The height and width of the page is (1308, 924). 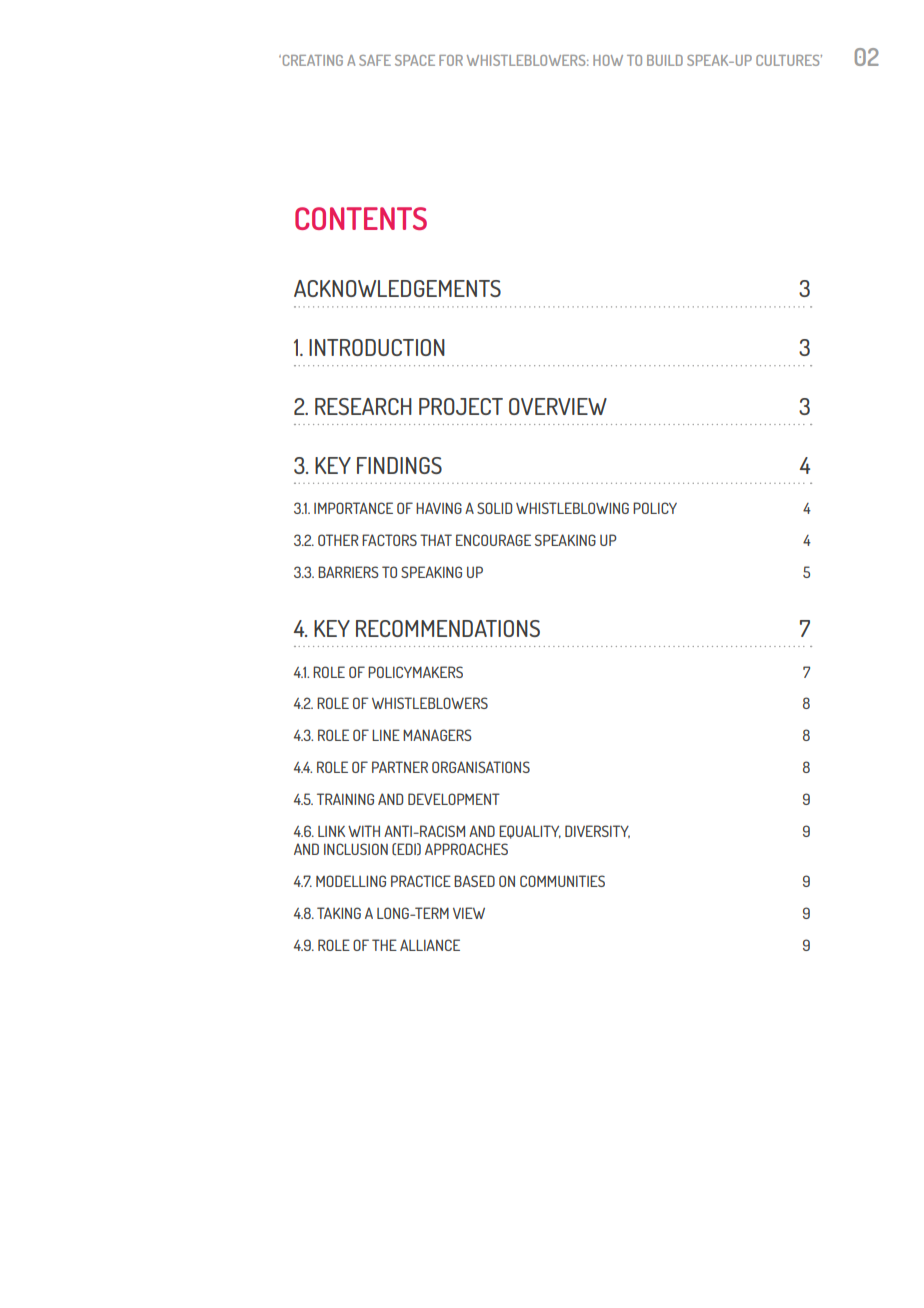 I want to click on TAKING, so click(x=339, y=913).
